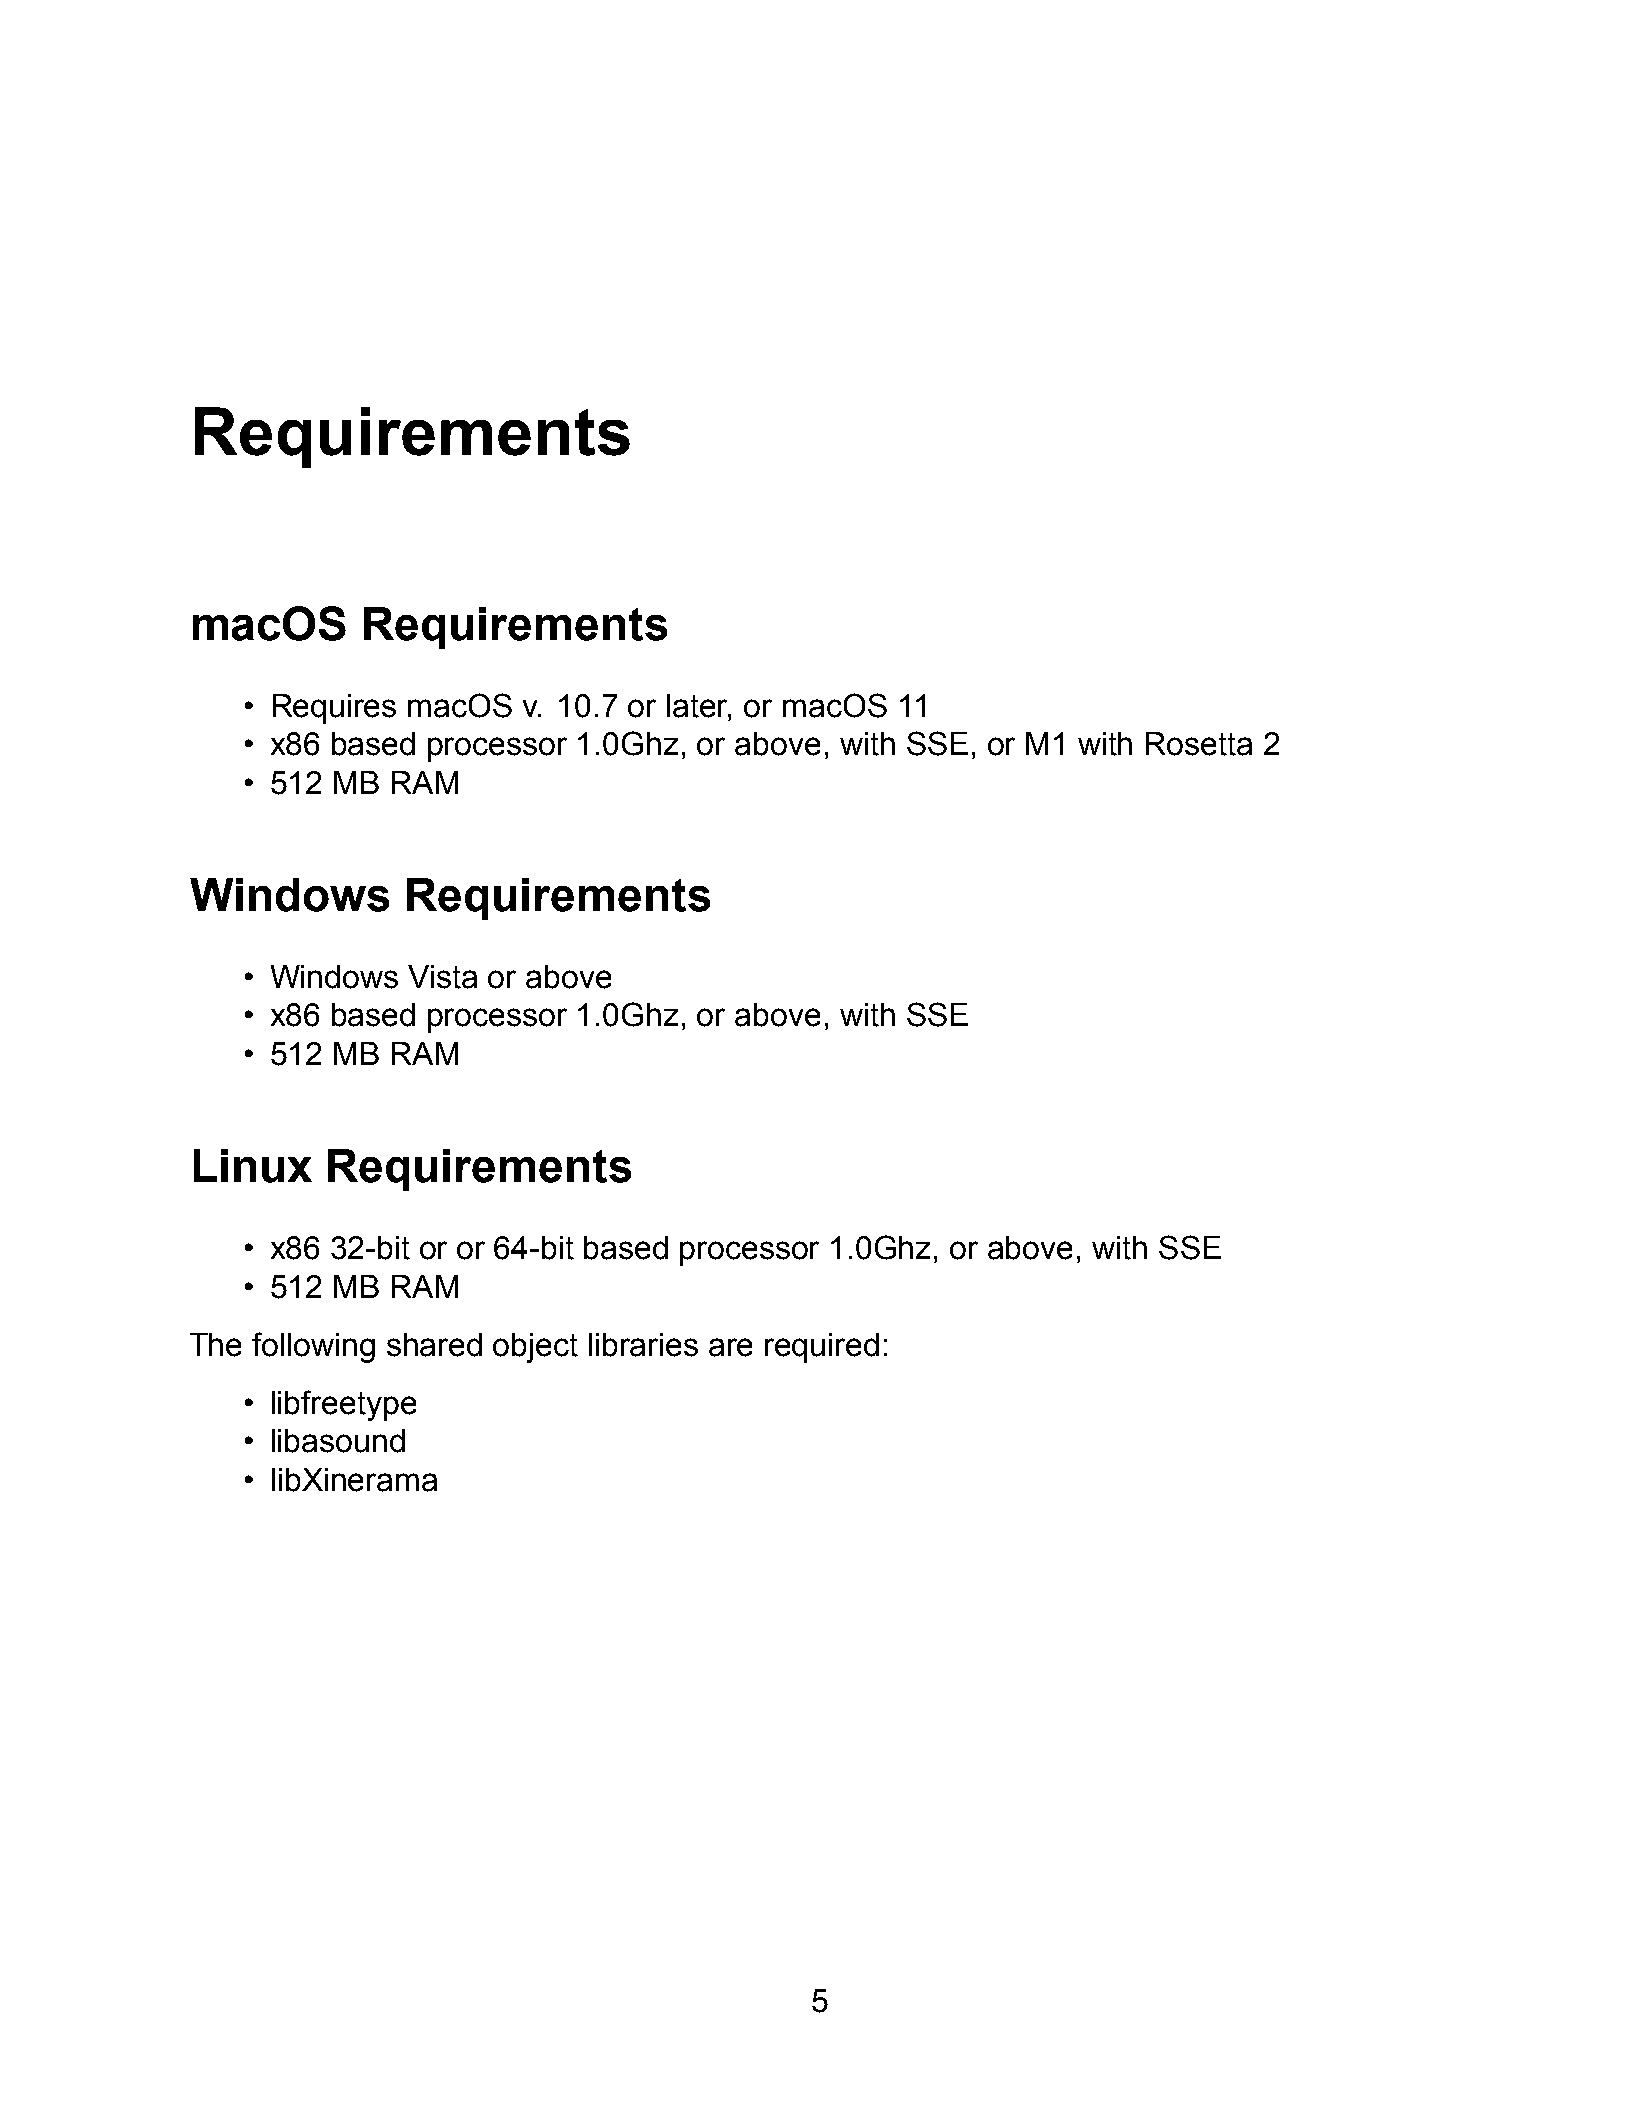 This image has height=2122, width=1640. What do you see at coordinates (434, 1345) in the image?
I see `shared` at bounding box center [434, 1345].
